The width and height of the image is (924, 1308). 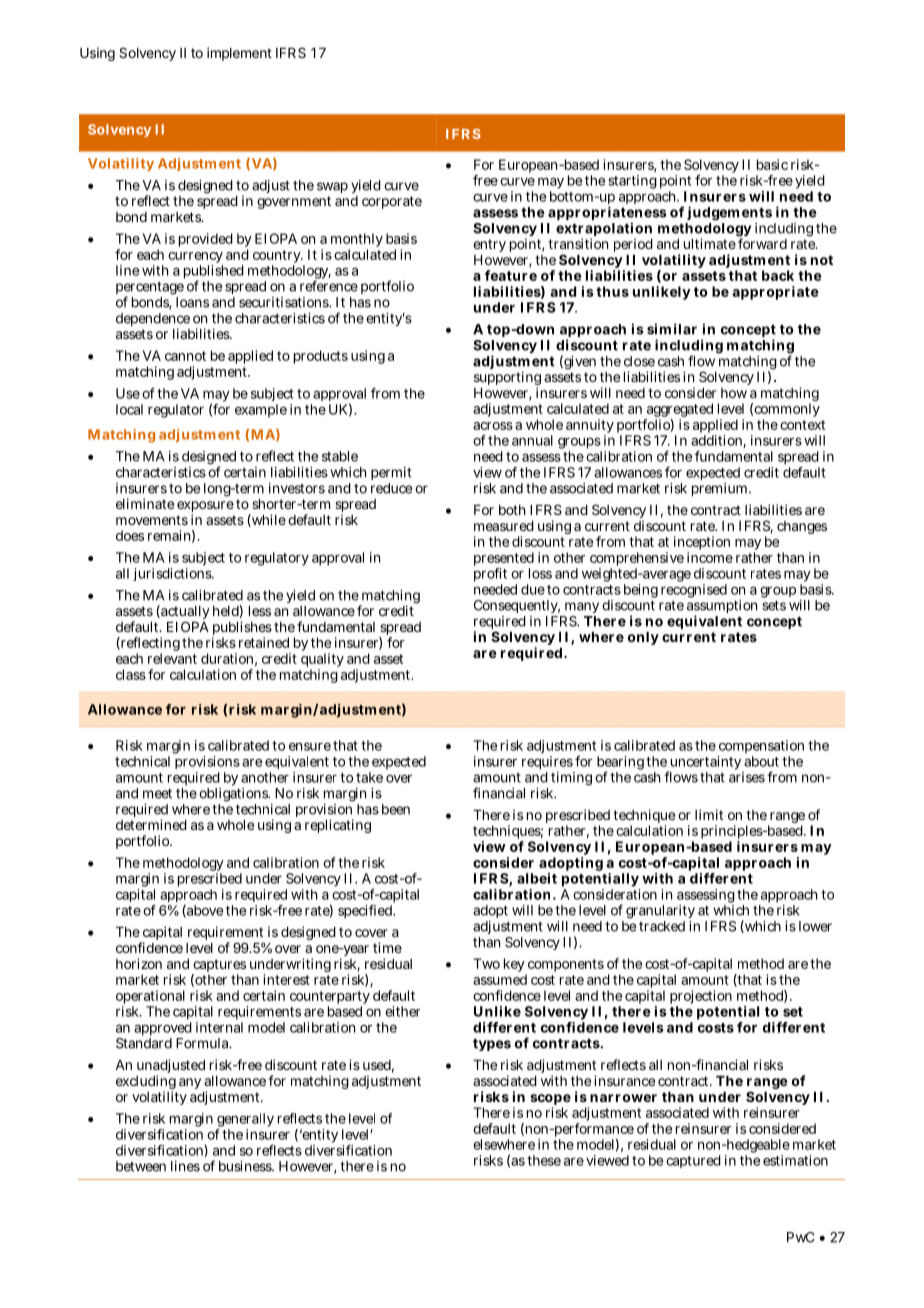 I want to click on basic, so click(x=772, y=164).
